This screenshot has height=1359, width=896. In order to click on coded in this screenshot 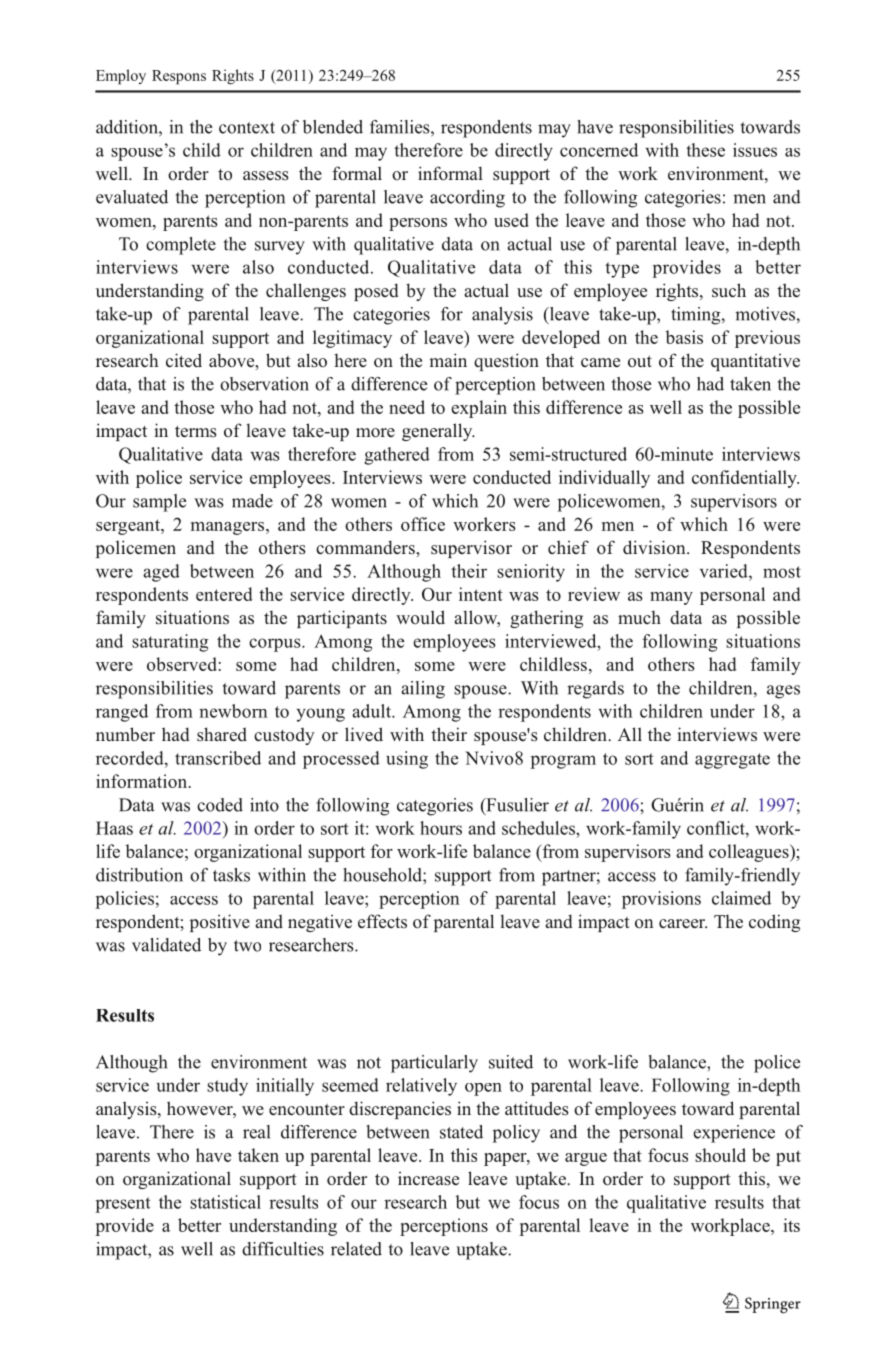, I will do `click(220, 805)`.
